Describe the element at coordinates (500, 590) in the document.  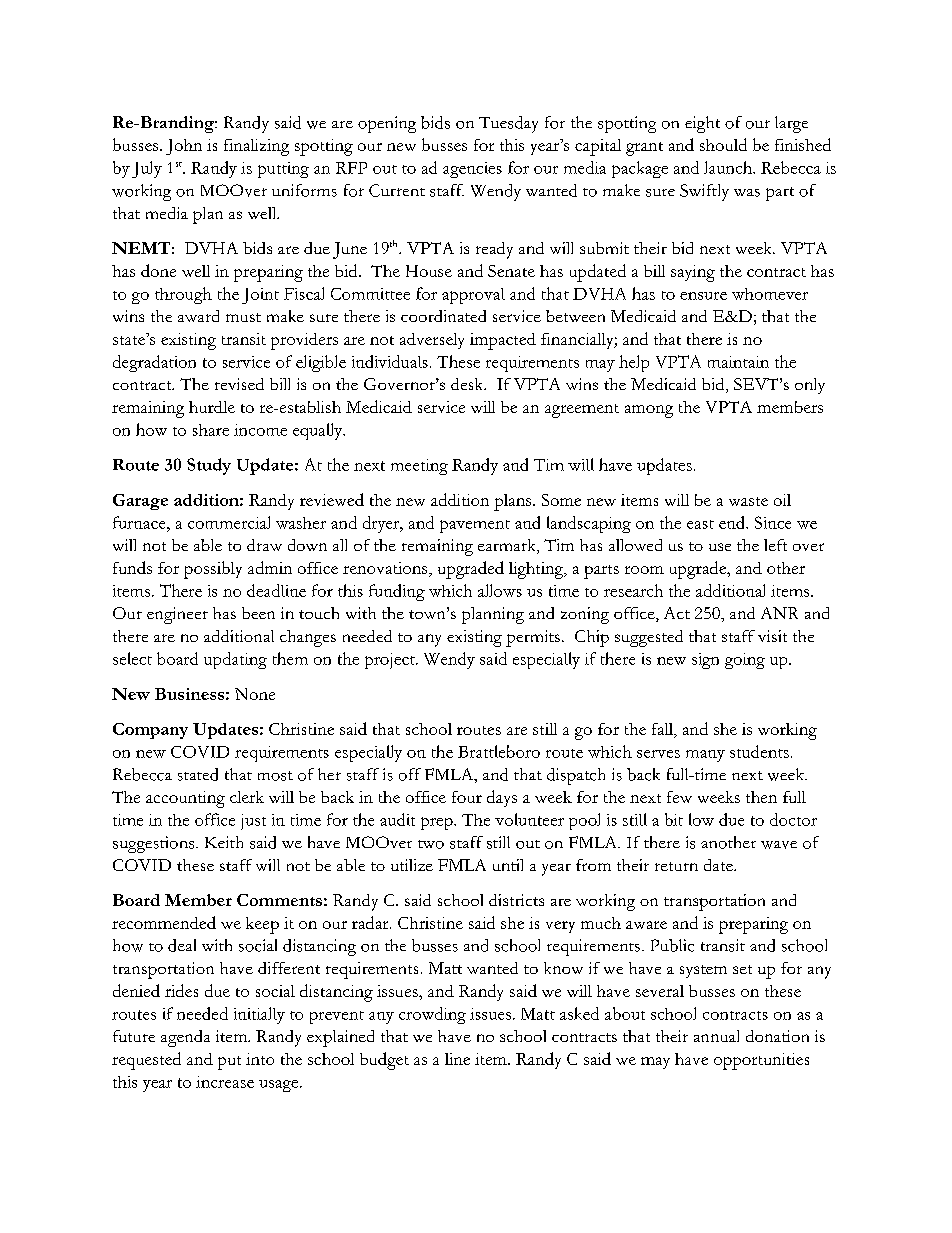
I see `allows` at that location.
